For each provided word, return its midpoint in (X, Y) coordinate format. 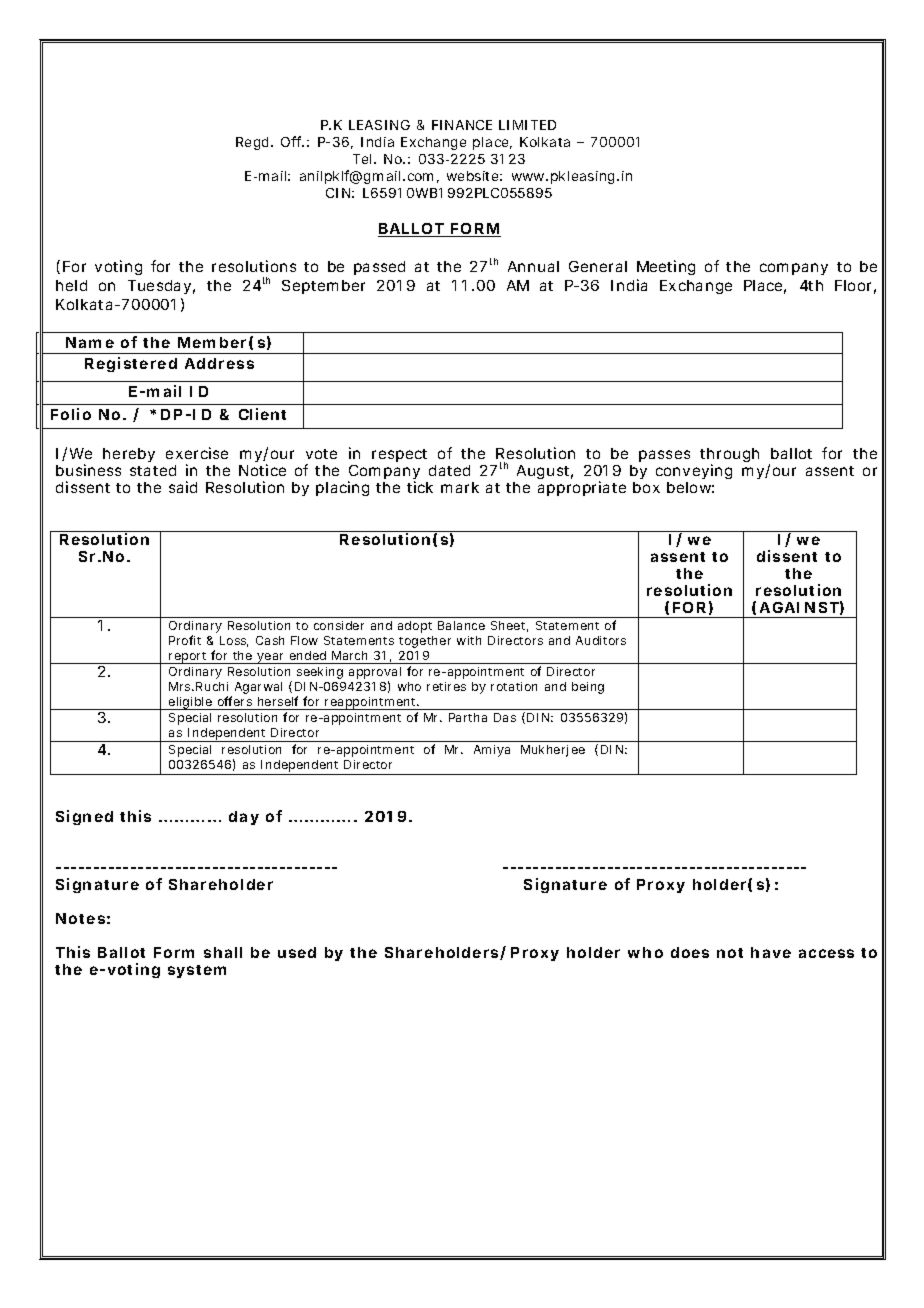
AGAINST (799, 607)
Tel (364, 159)
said (183, 487)
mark (460, 487)
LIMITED (527, 125)
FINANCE (462, 125)
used (297, 952)
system (197, 971)
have (771, 952)
